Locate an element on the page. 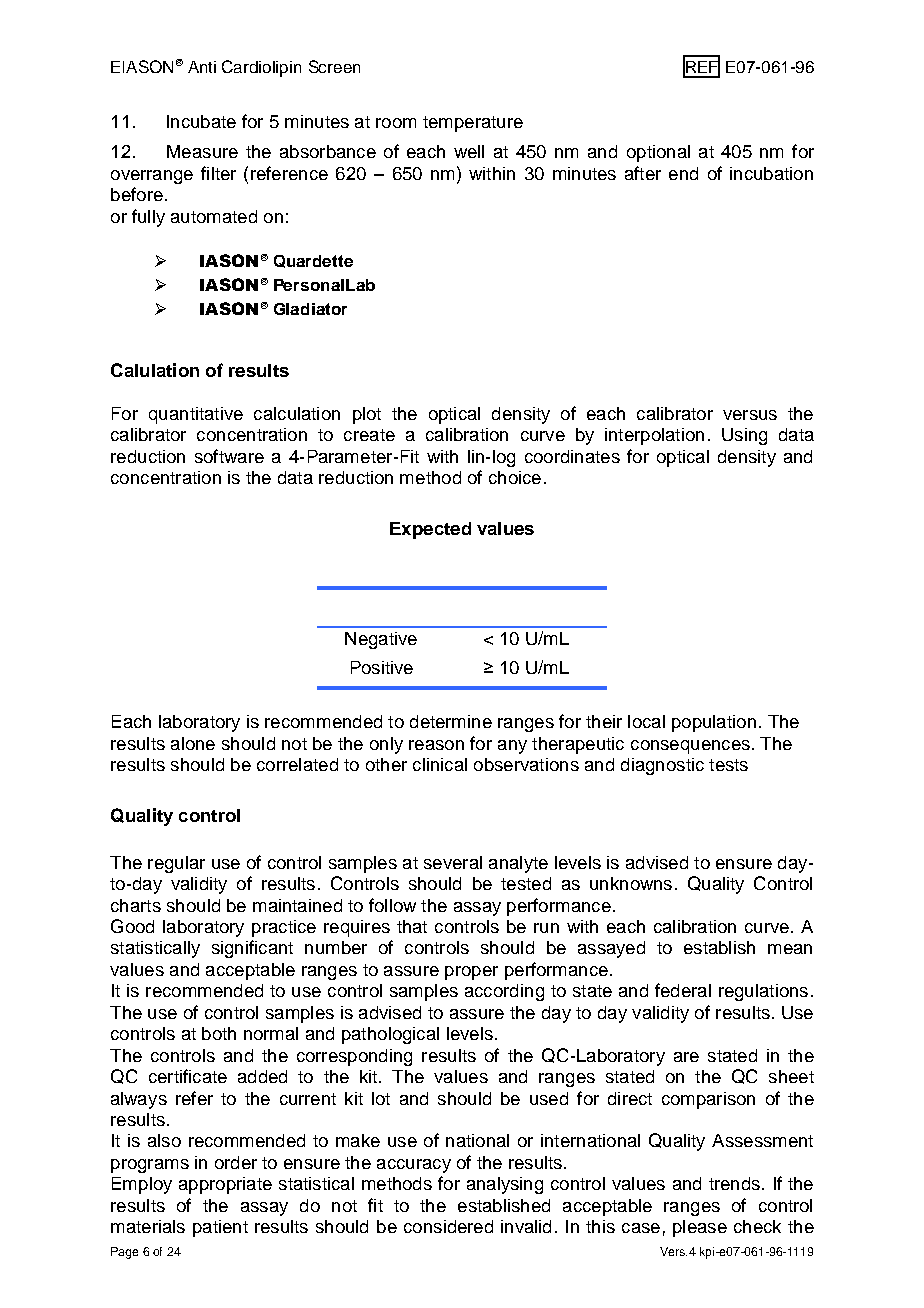  regular is located at coordinates (176, 864).
